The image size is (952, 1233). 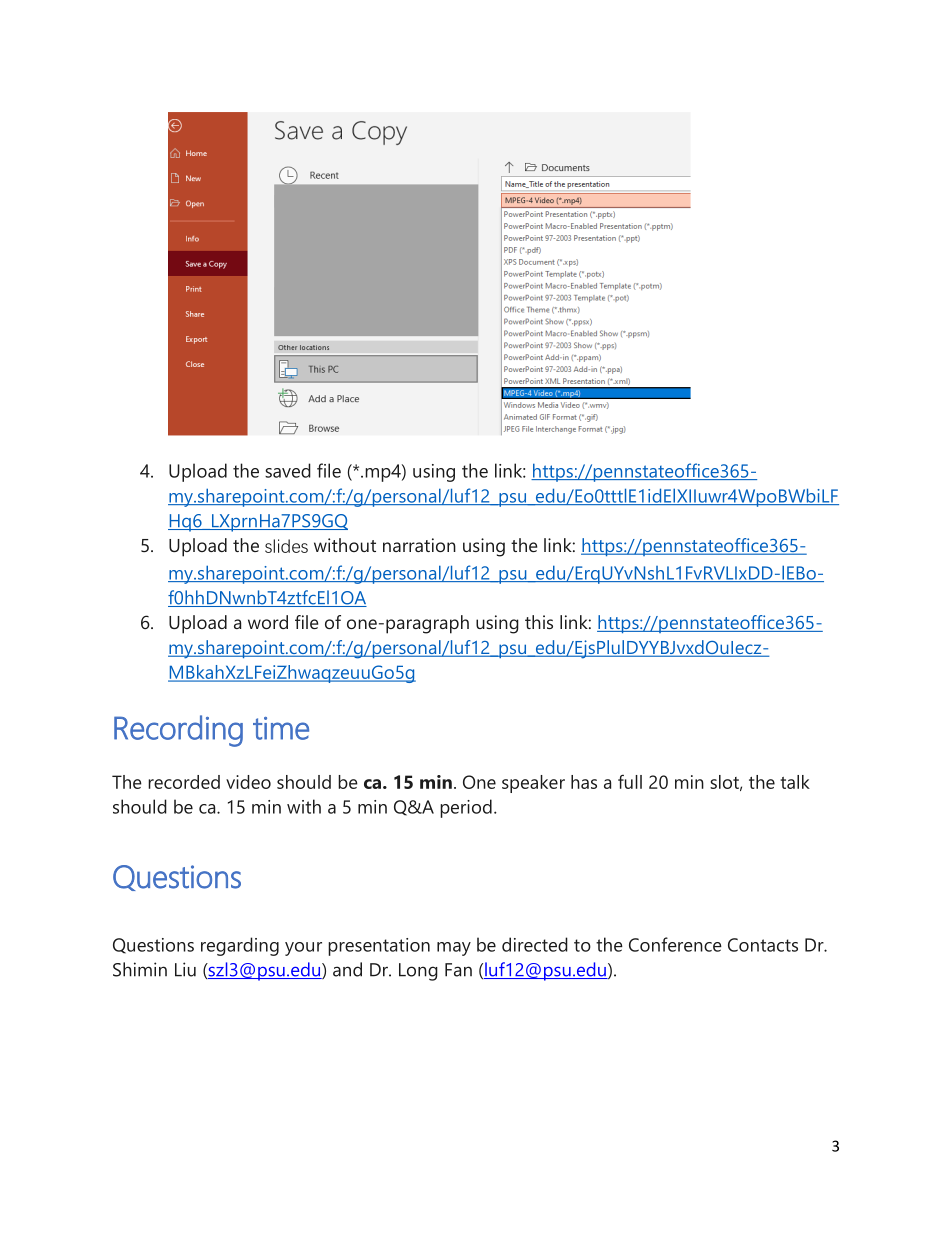 I want to click on regarding, so click(x=240, y=946).
